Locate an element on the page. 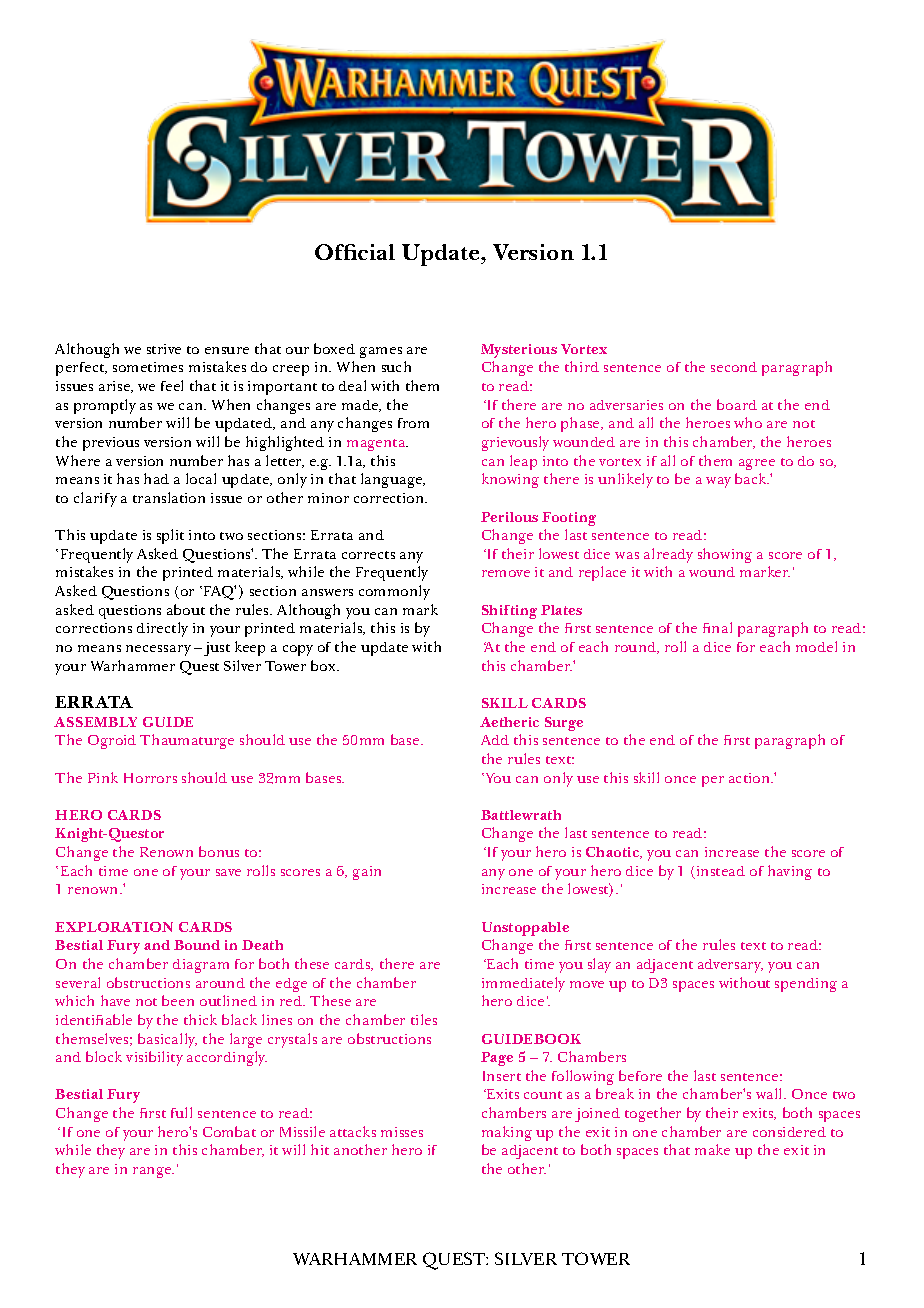 The image size is (924, 1308). directly is located at coordinates (162, 629).
